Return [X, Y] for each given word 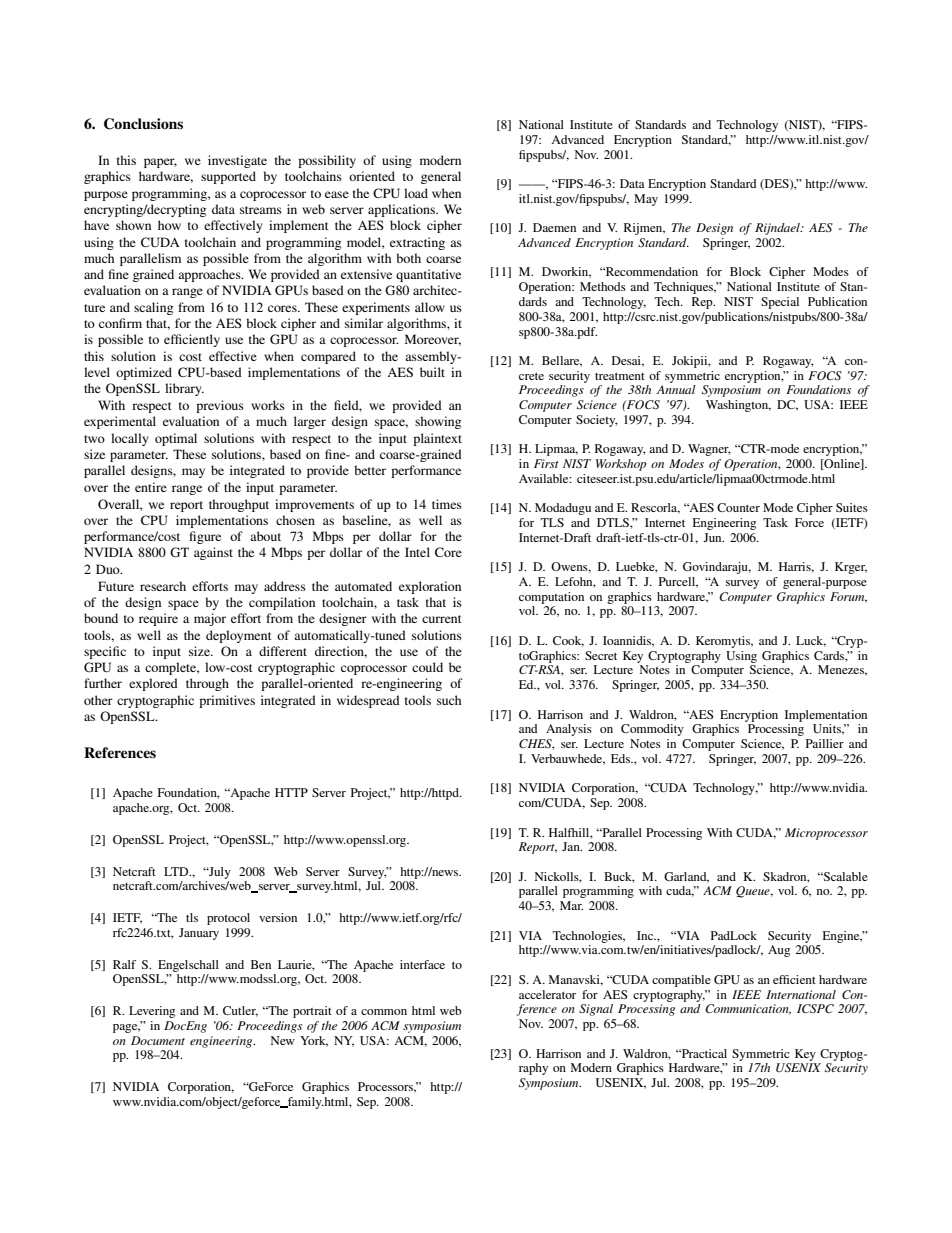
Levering [152, 1012]
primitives [227, 701]
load [416, 193]
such [449, 700]
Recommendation [650, 271]
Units [828, 729]
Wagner [709, 450]
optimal [176, 439]
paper [160, 163]
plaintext [437, 439]
